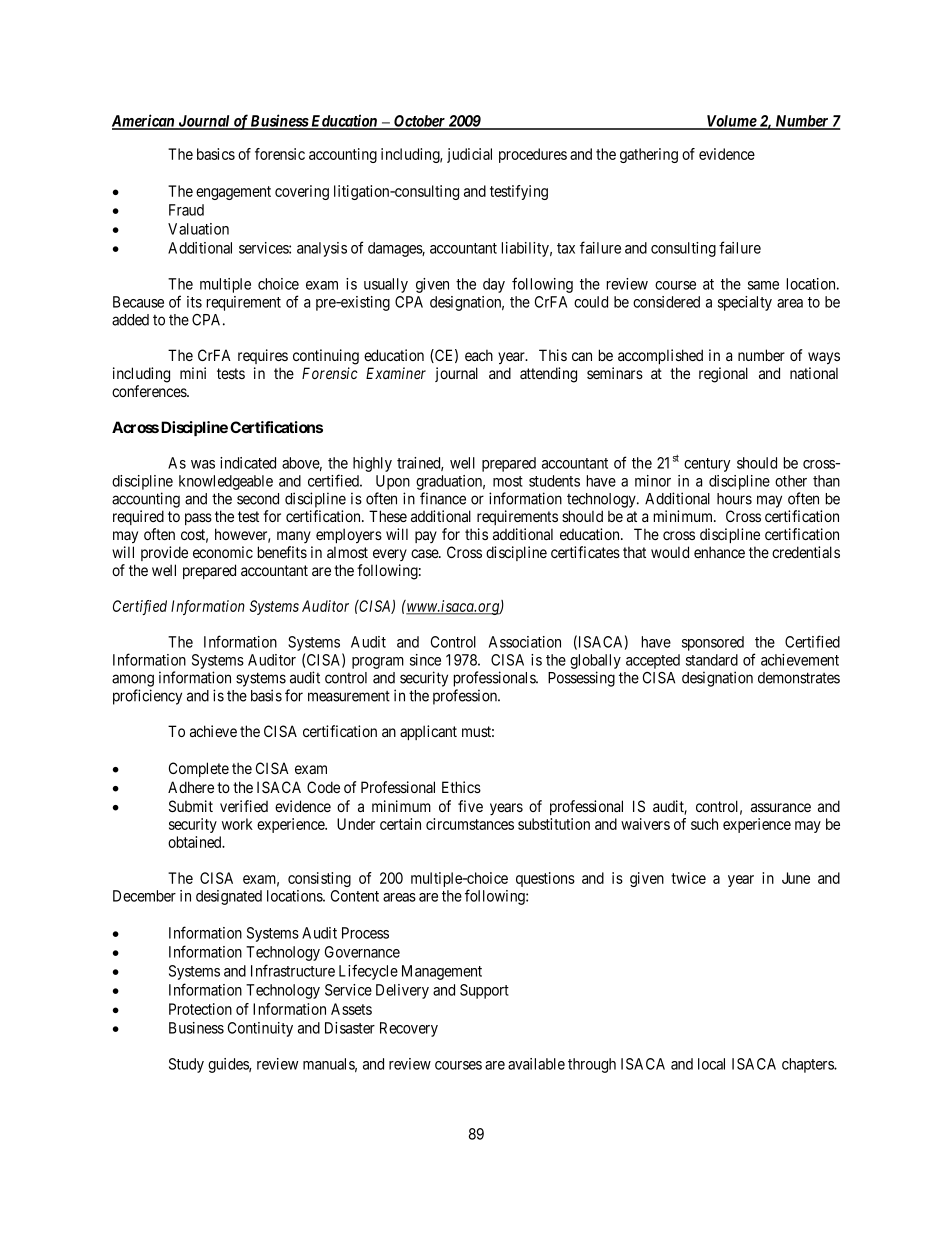 Image resolution: width=952 pixels, height=1233 pixels. I want to click on applicant, so click(428, 732).
